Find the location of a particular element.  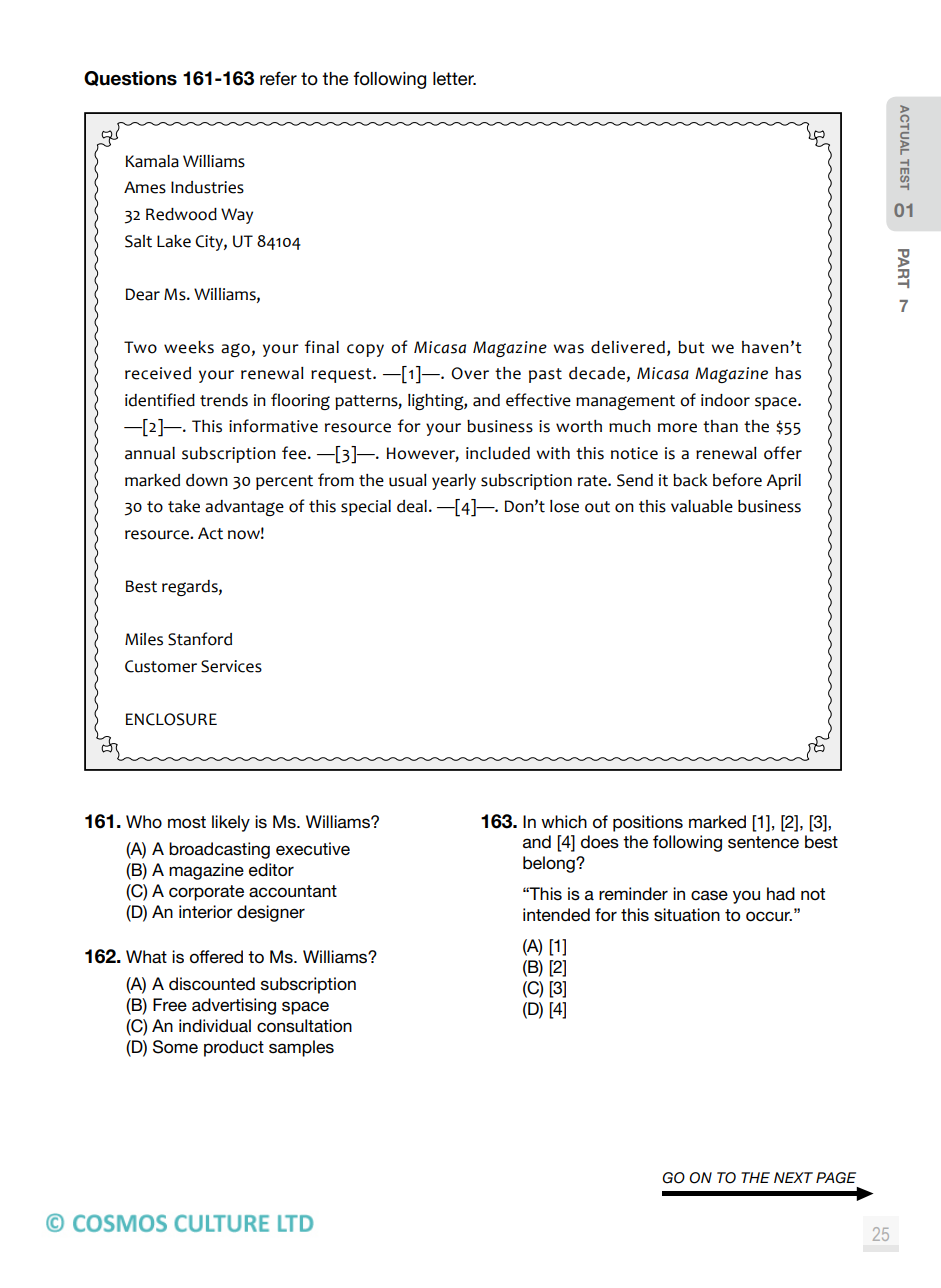

Stanford is located at coordinates (200, 639).
